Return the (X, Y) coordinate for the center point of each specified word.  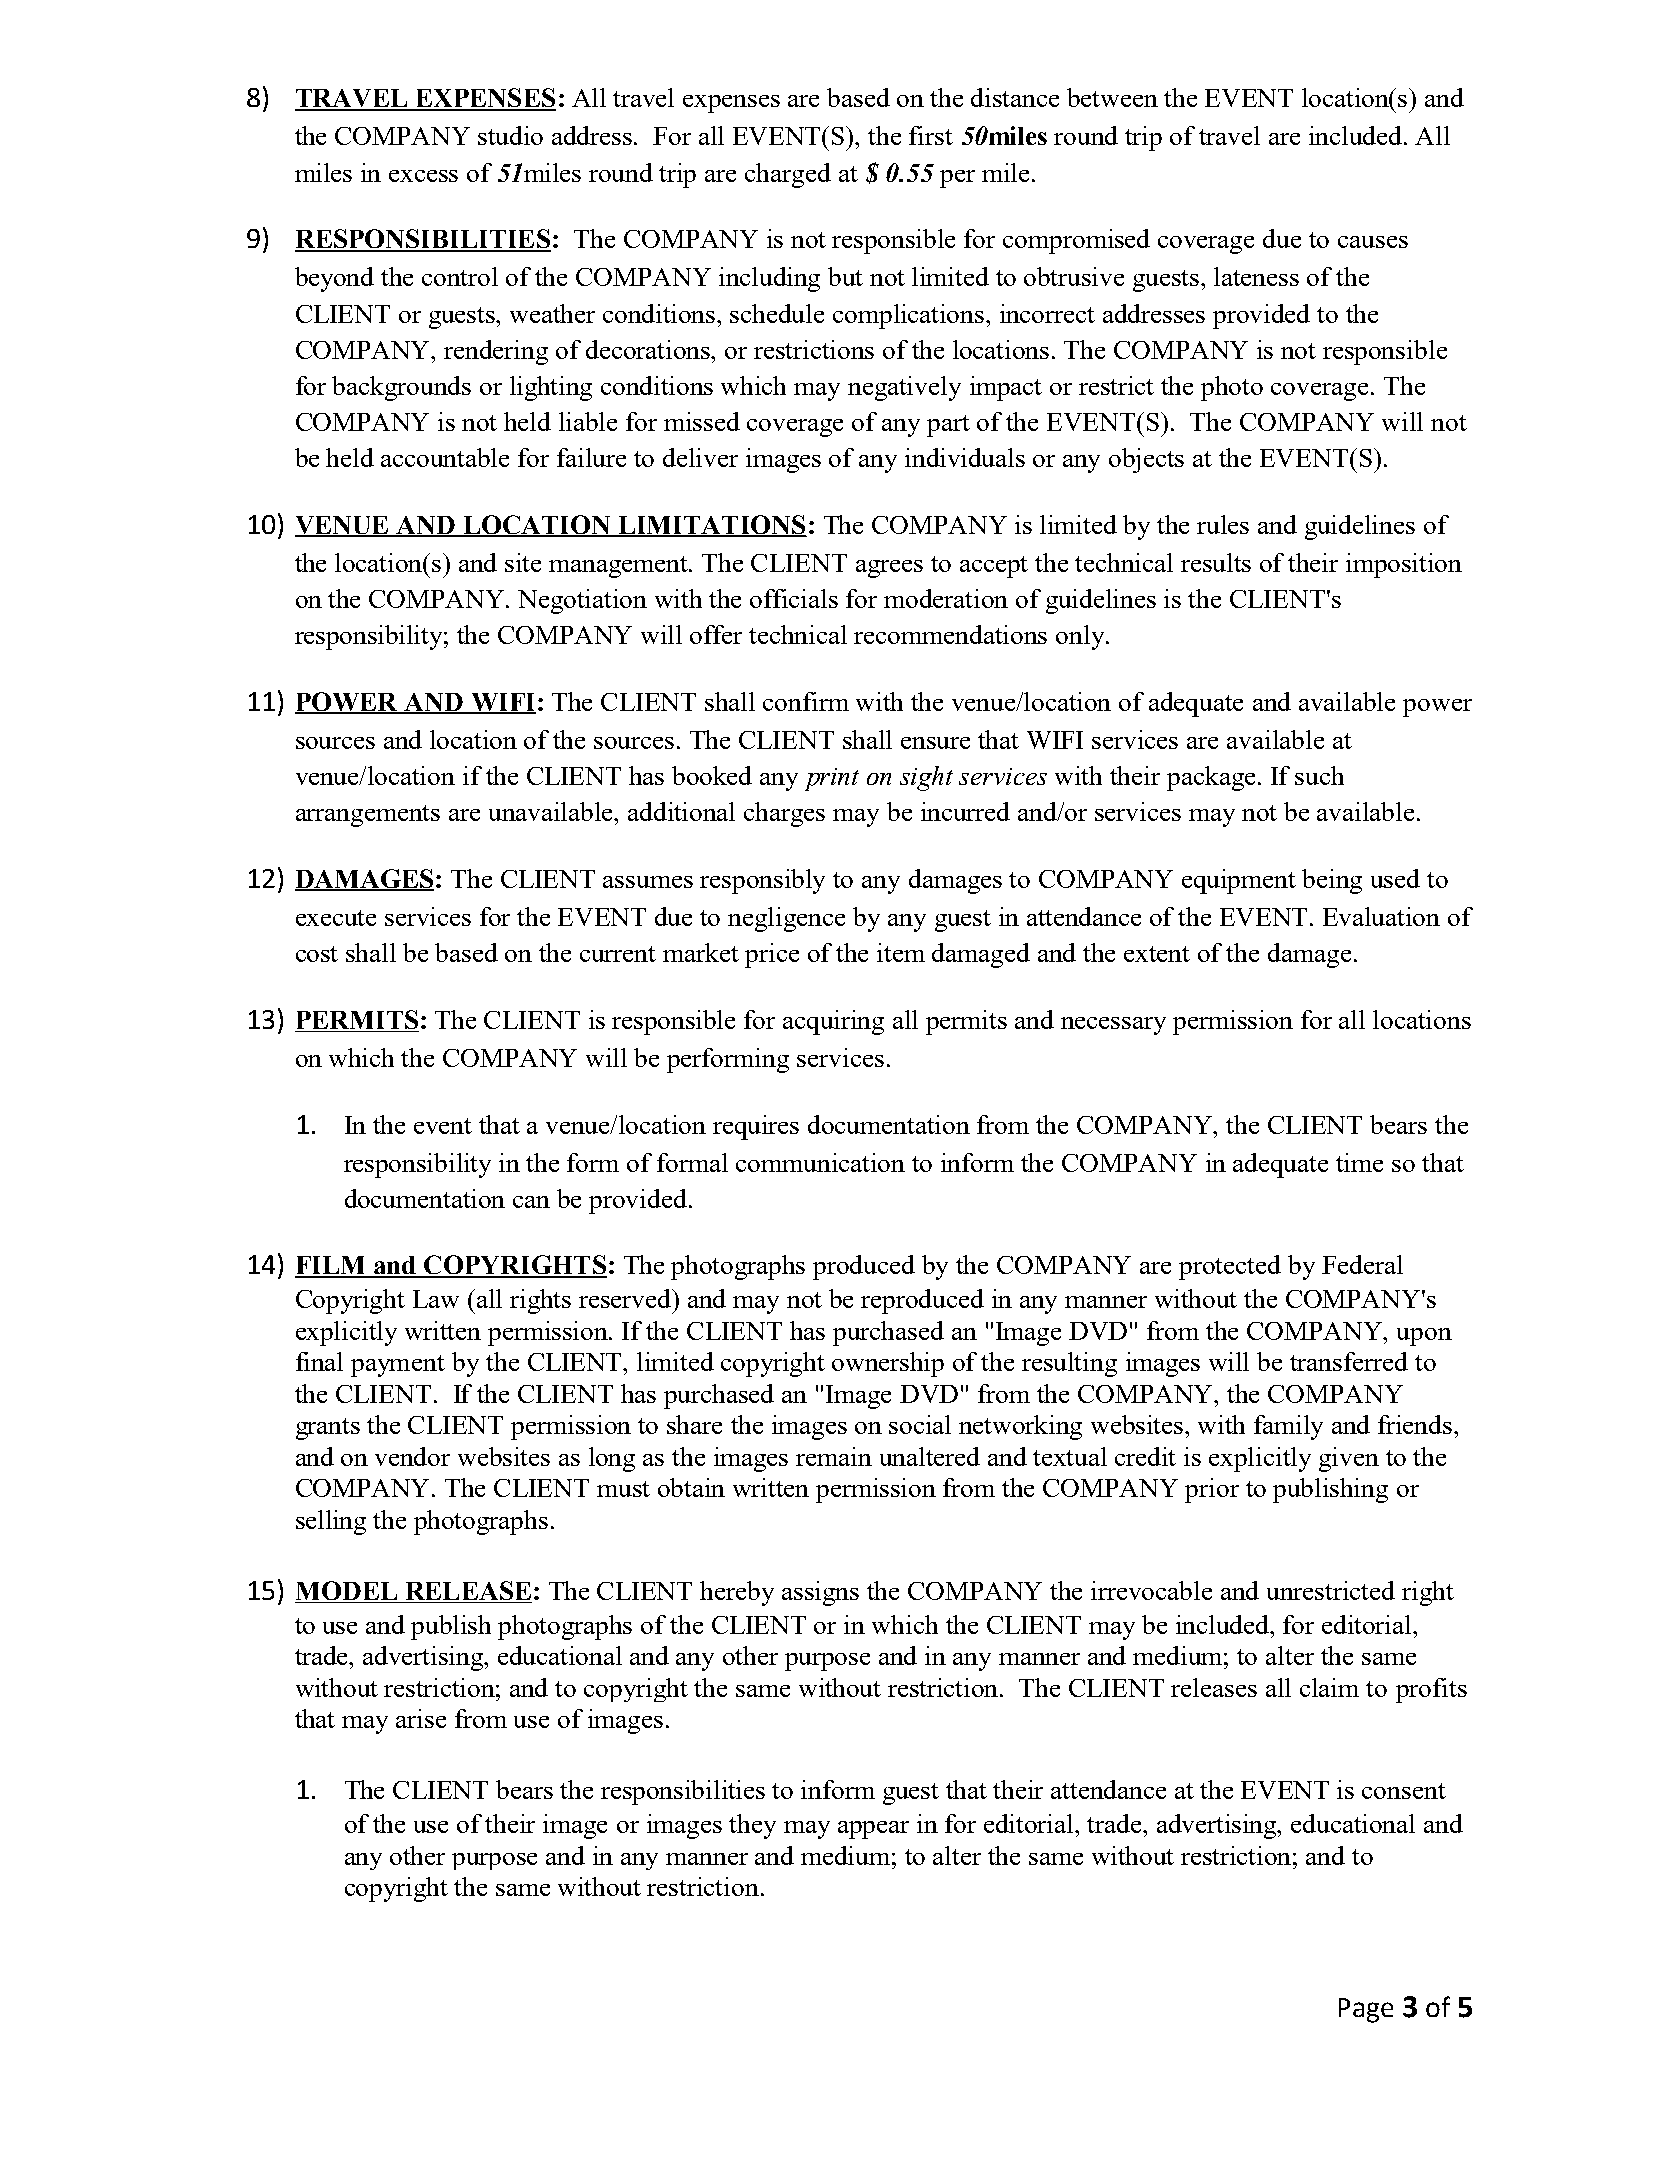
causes (1373, 242)
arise (421, 1718)
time (1359, 1162)
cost (317, 954)
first (931, 135)
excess (423, 176)
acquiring (833, 1022)
